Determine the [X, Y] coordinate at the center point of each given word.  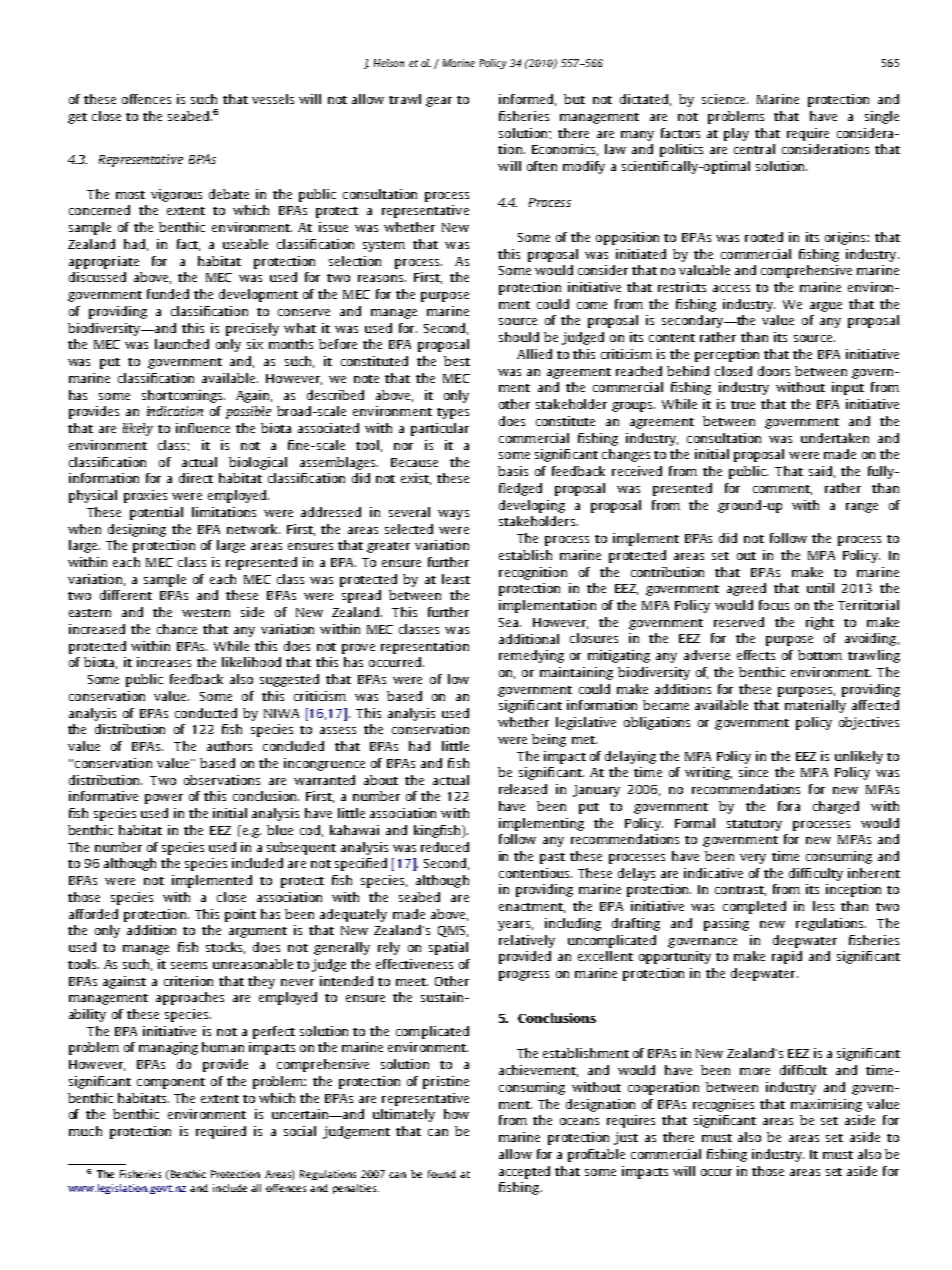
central [754, 149]
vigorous [176, 195]
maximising [826, 1105]
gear [439, 102]
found [442, 1174]
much [85, 1131]
